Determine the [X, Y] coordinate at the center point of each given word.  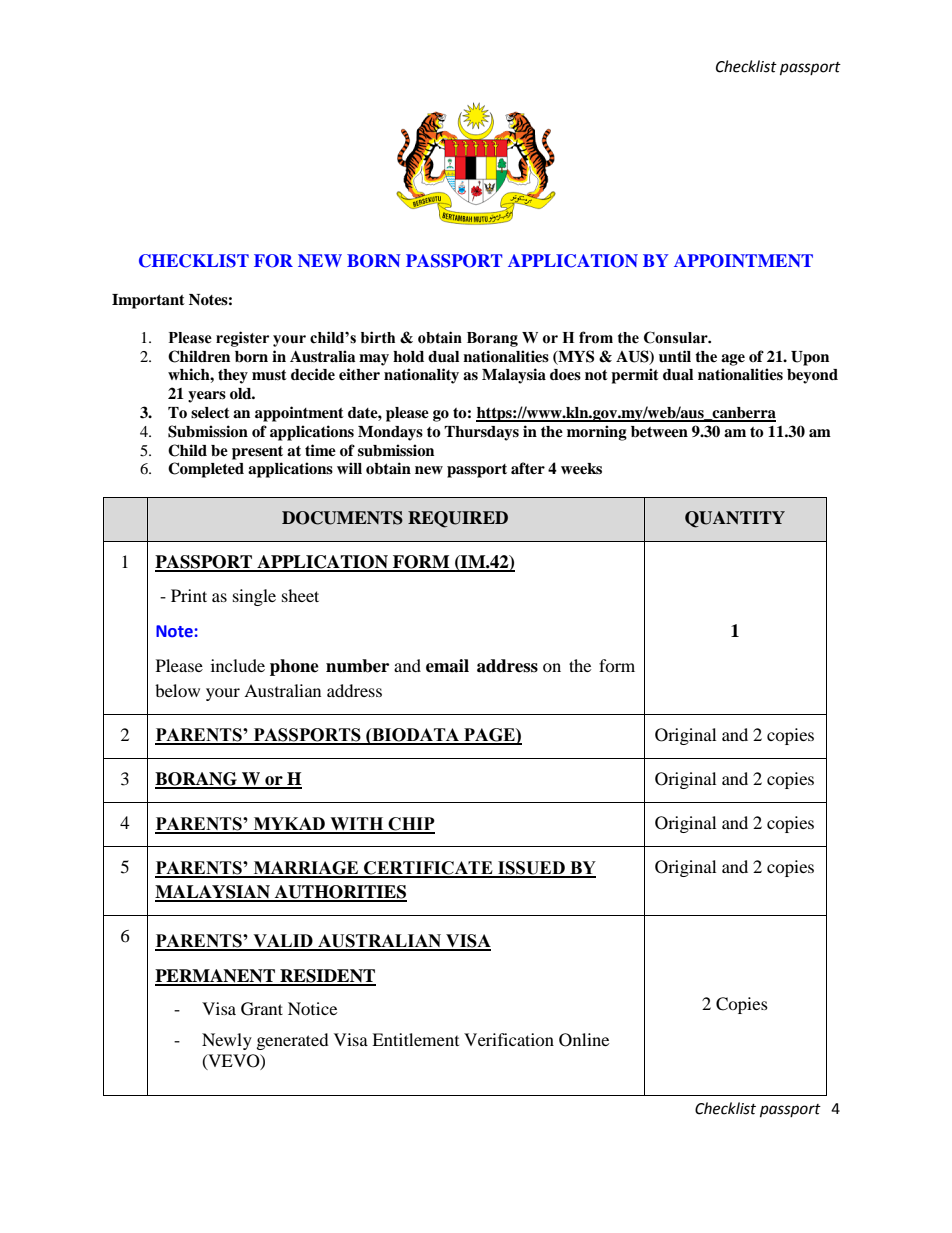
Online [584, 1040]
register [242, 339]
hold [408, 357]
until [675, 356]
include [238, 665]
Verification [509, 1039]
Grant [262, 1009]
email [447, 666]
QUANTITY [735, 519]
